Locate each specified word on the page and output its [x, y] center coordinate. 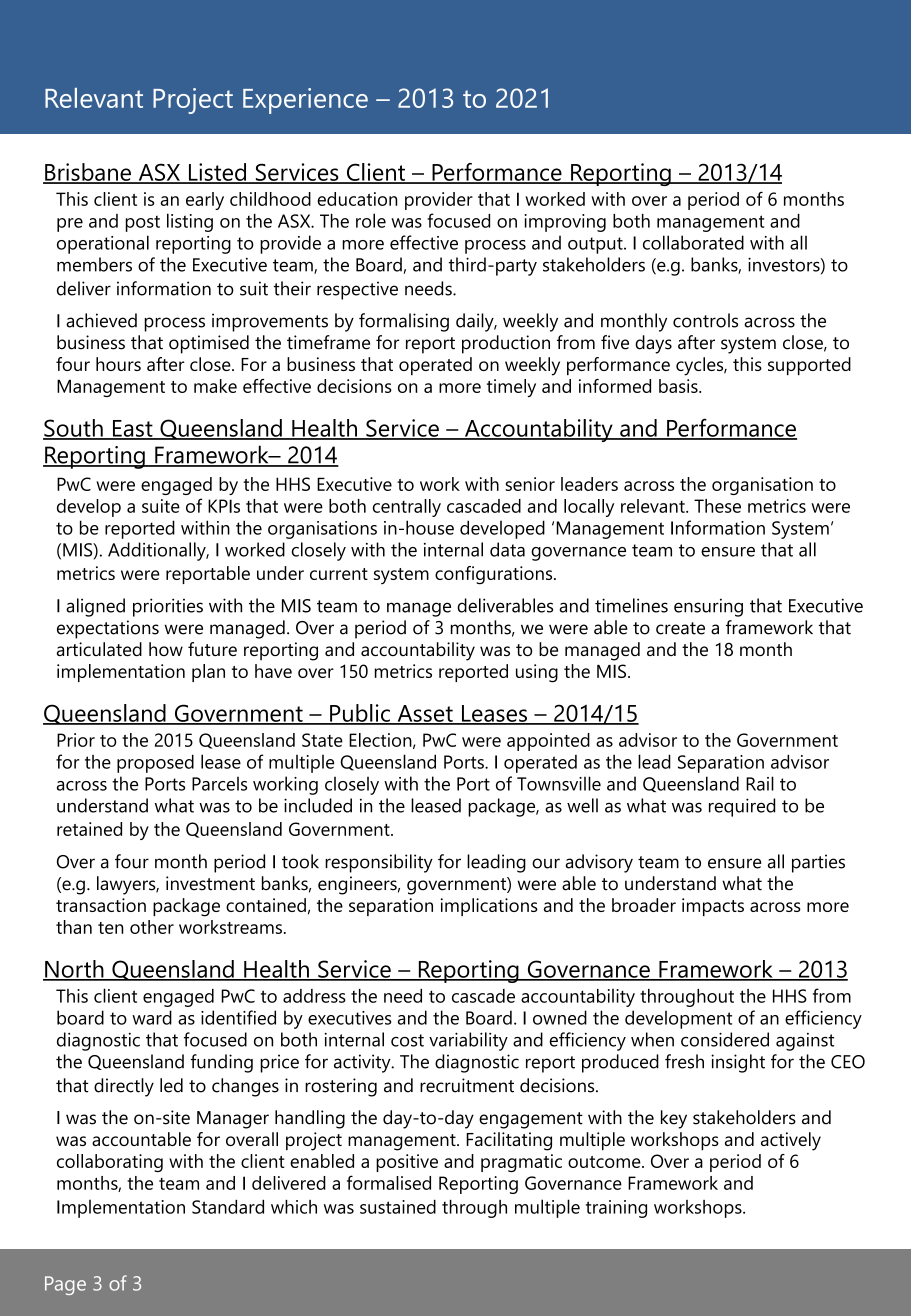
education [357, 199]
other [152, 927]
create [680, 628]
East [132, 429]
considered [725, 1039]
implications [489, 907]
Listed [217, 173]
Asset [425, 714]
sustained [398, 1207]
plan [208, 673]
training [616, 1209]
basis [679, 386]
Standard [228, 1207]
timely [511, 388]
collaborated [693, 242]
